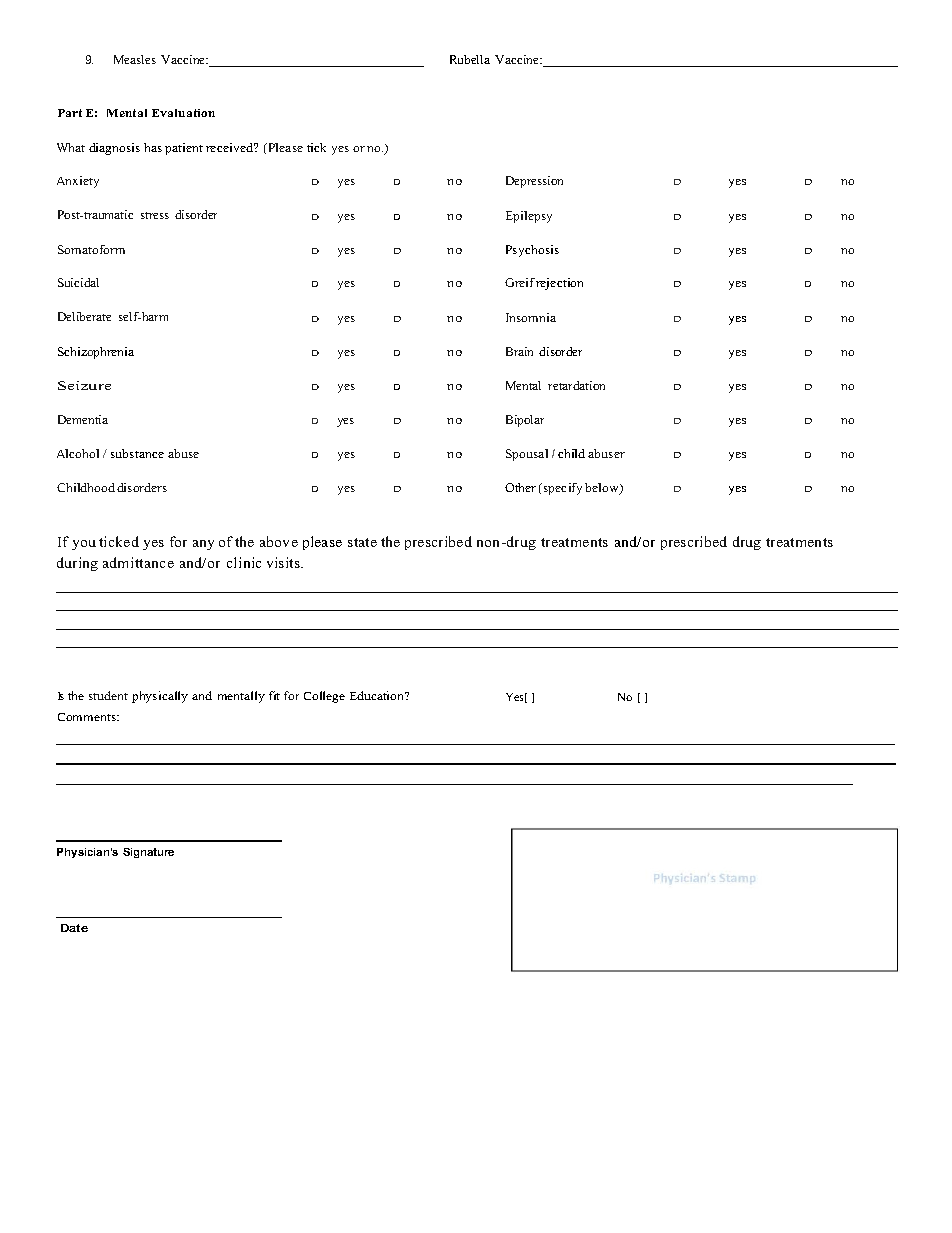 The width and height of the screenshot is (952, 1233). Describe the element at coordinates (148, 853) in the screenshot. I see `Signature` at that location.
